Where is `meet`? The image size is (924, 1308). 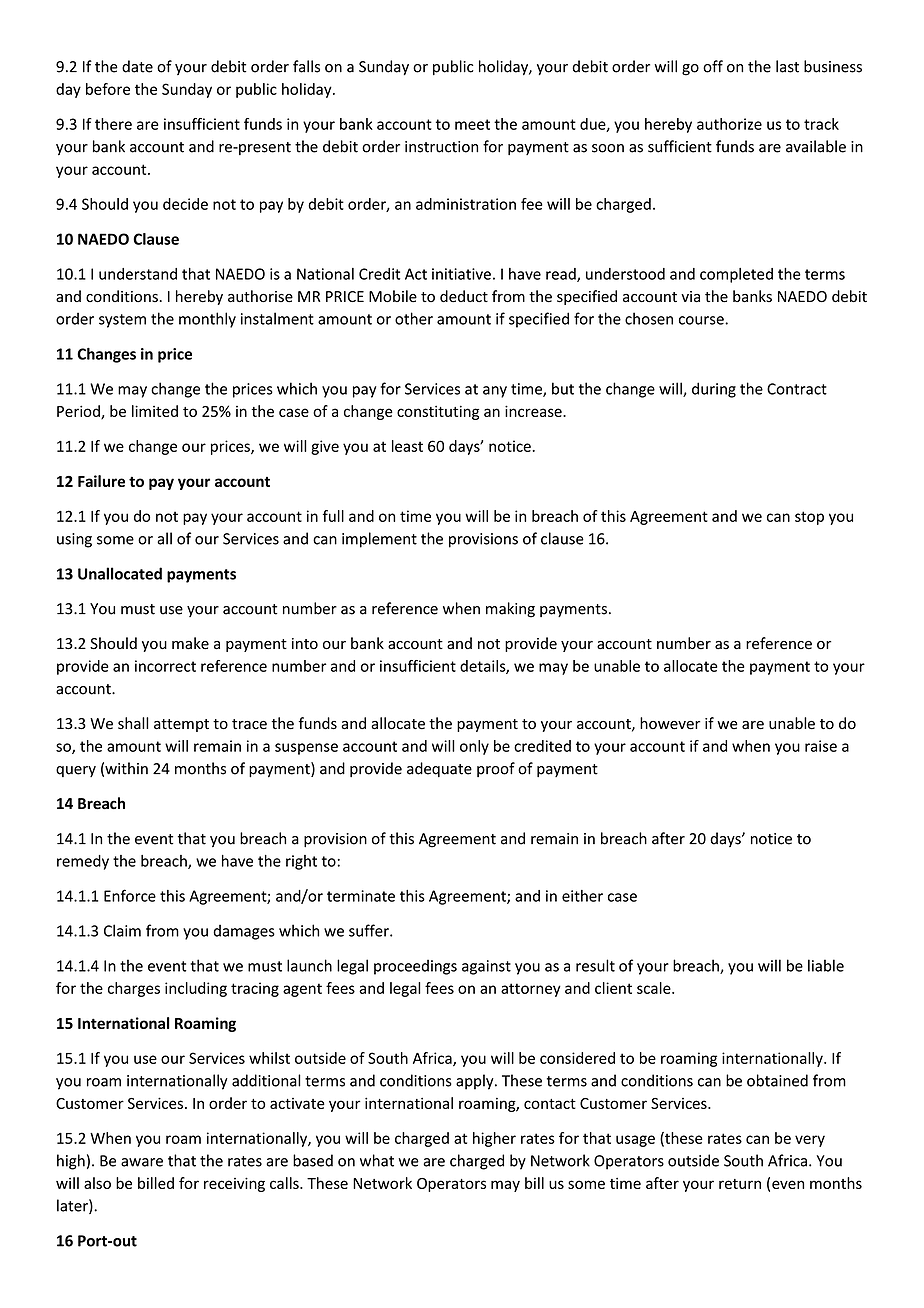 meet is located at coordinates (472, 124).
